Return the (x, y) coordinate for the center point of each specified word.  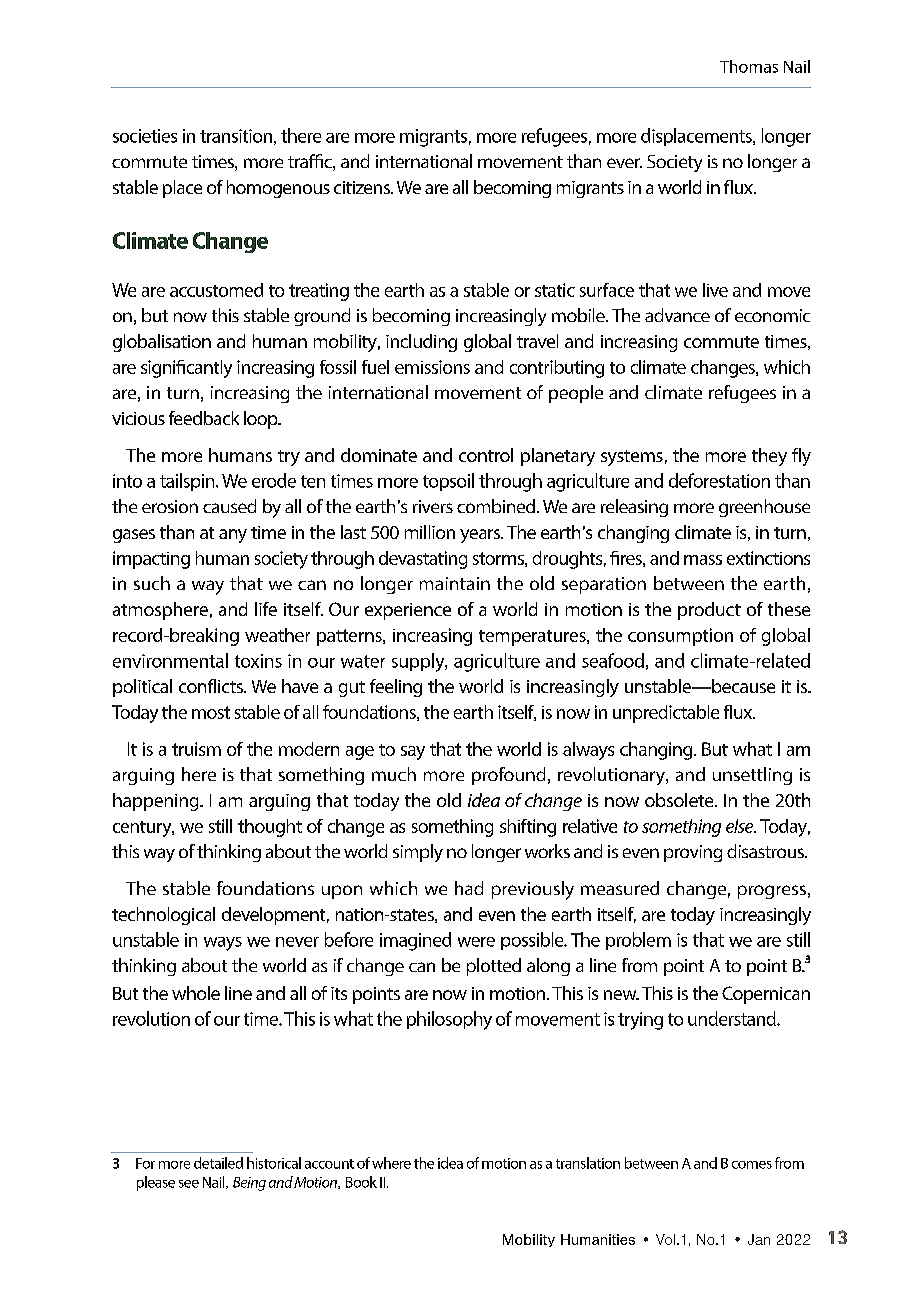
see (189, 1184)
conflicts (212, 686)
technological (163, 916)
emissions (432, 367)
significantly (186, 369)
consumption (680, 637)
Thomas (749, 66)
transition (236, 136)
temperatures (533, 638)
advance (677, 315)
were (476, 942)
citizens (363, 187)
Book (361, 1182)
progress (772, 892)
